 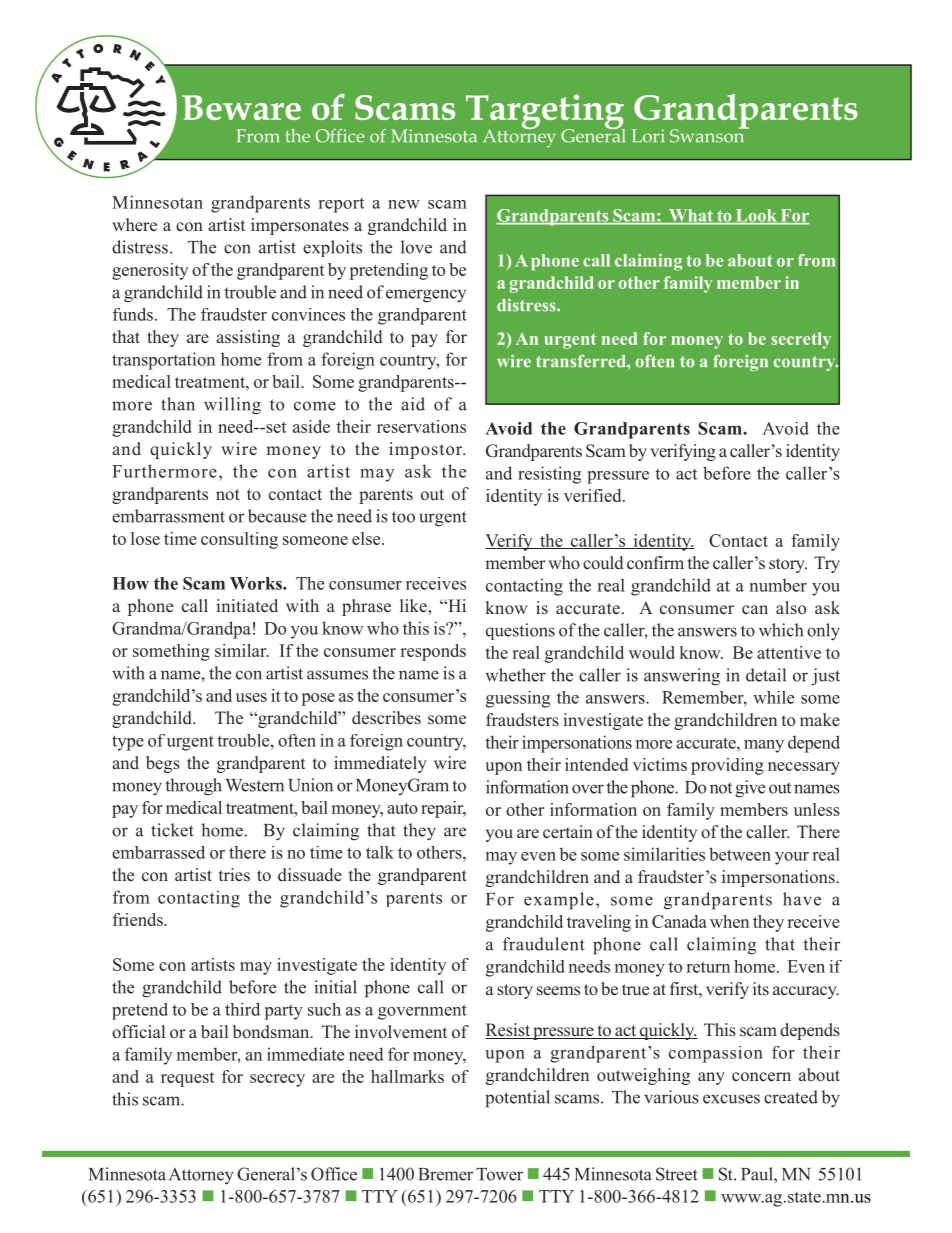 What do you see at coordinates (758, 1174) in the screenshot?
I see `Paul` at bounding box center [758, 1174].
